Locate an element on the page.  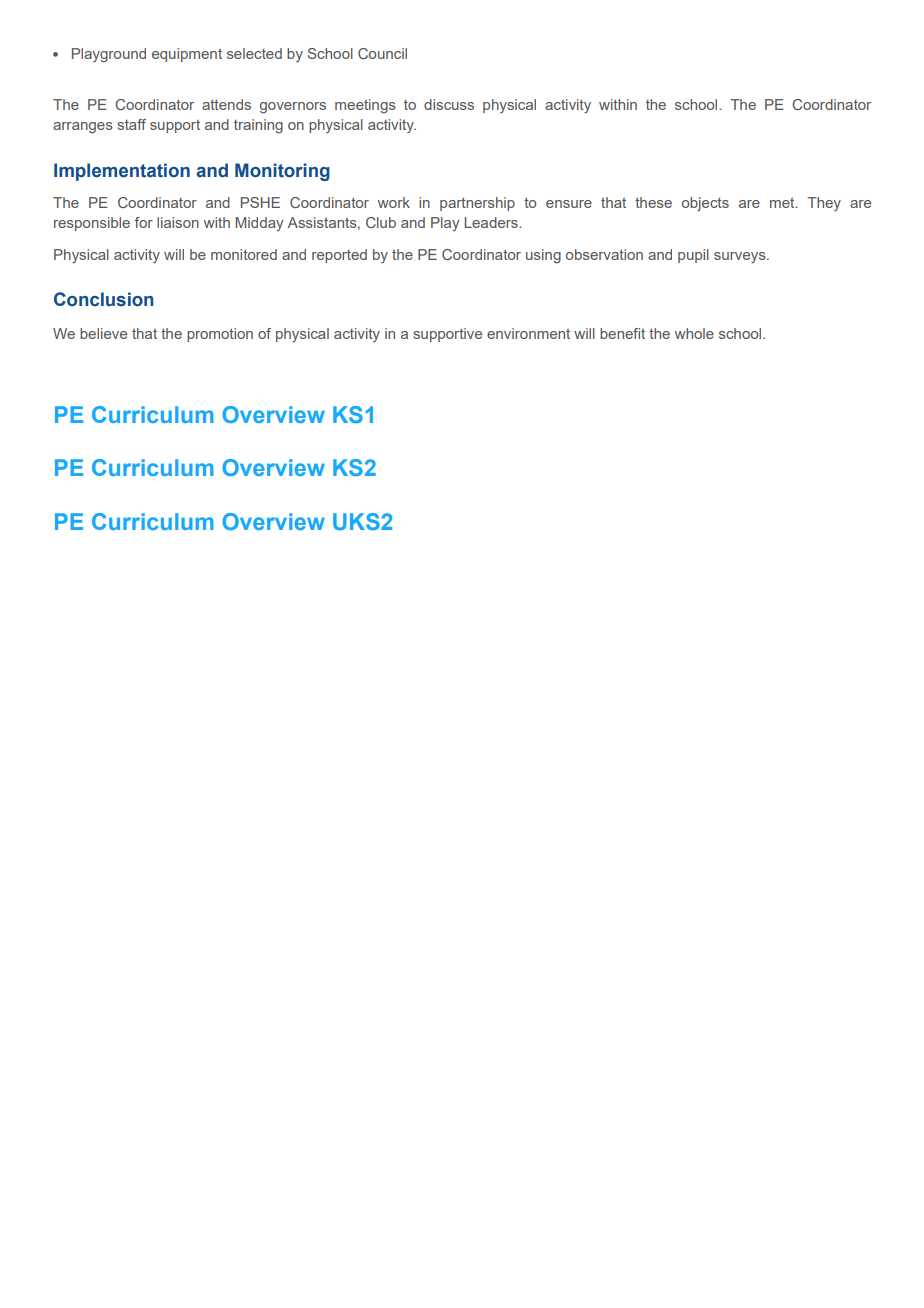
Monitoring is located at coordinates (282, 172).
